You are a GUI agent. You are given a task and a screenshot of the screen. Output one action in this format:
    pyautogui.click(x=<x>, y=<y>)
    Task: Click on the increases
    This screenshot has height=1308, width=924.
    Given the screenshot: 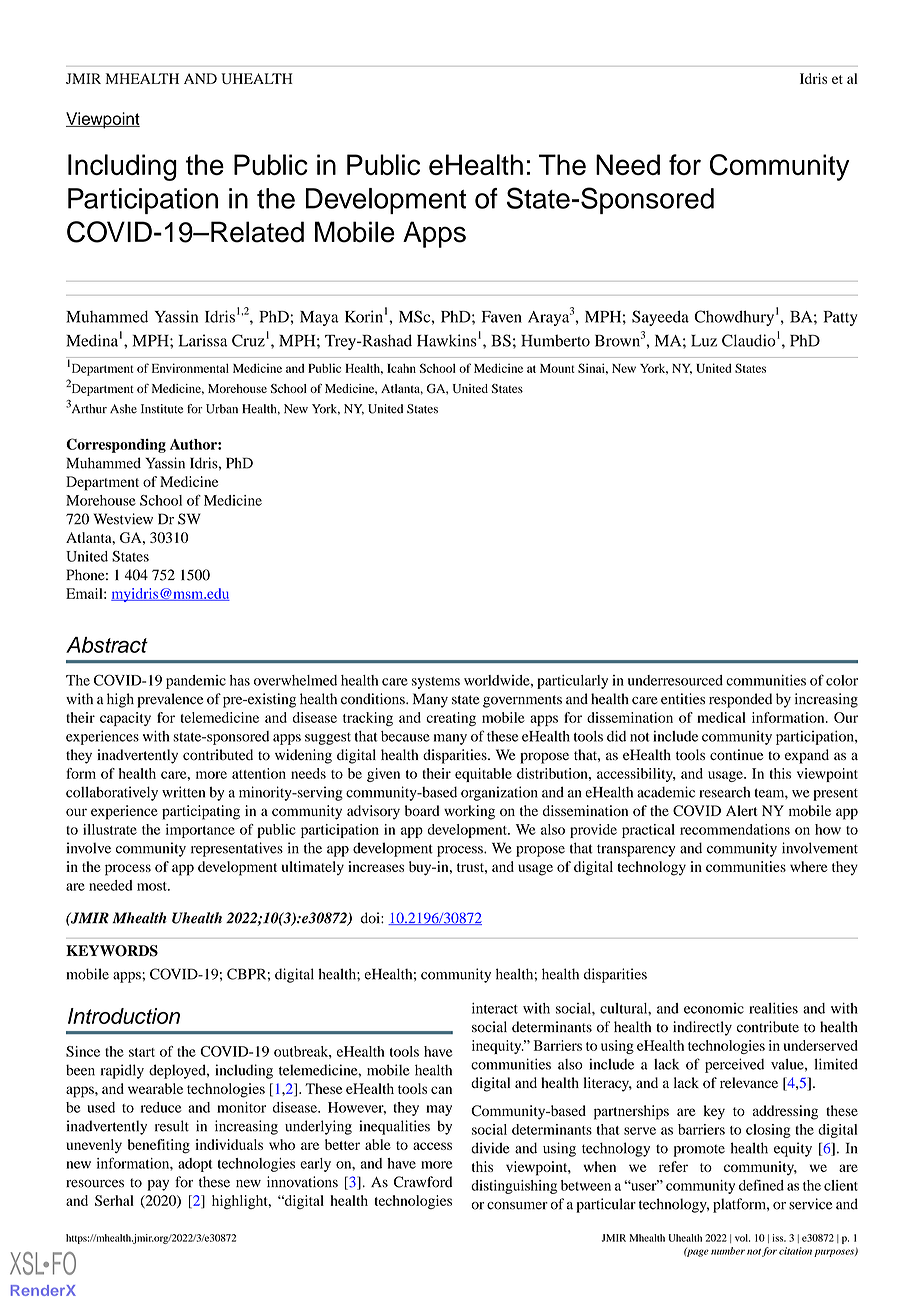 What is the action you would take?
    pyautogui.click(x=376, y=866)
